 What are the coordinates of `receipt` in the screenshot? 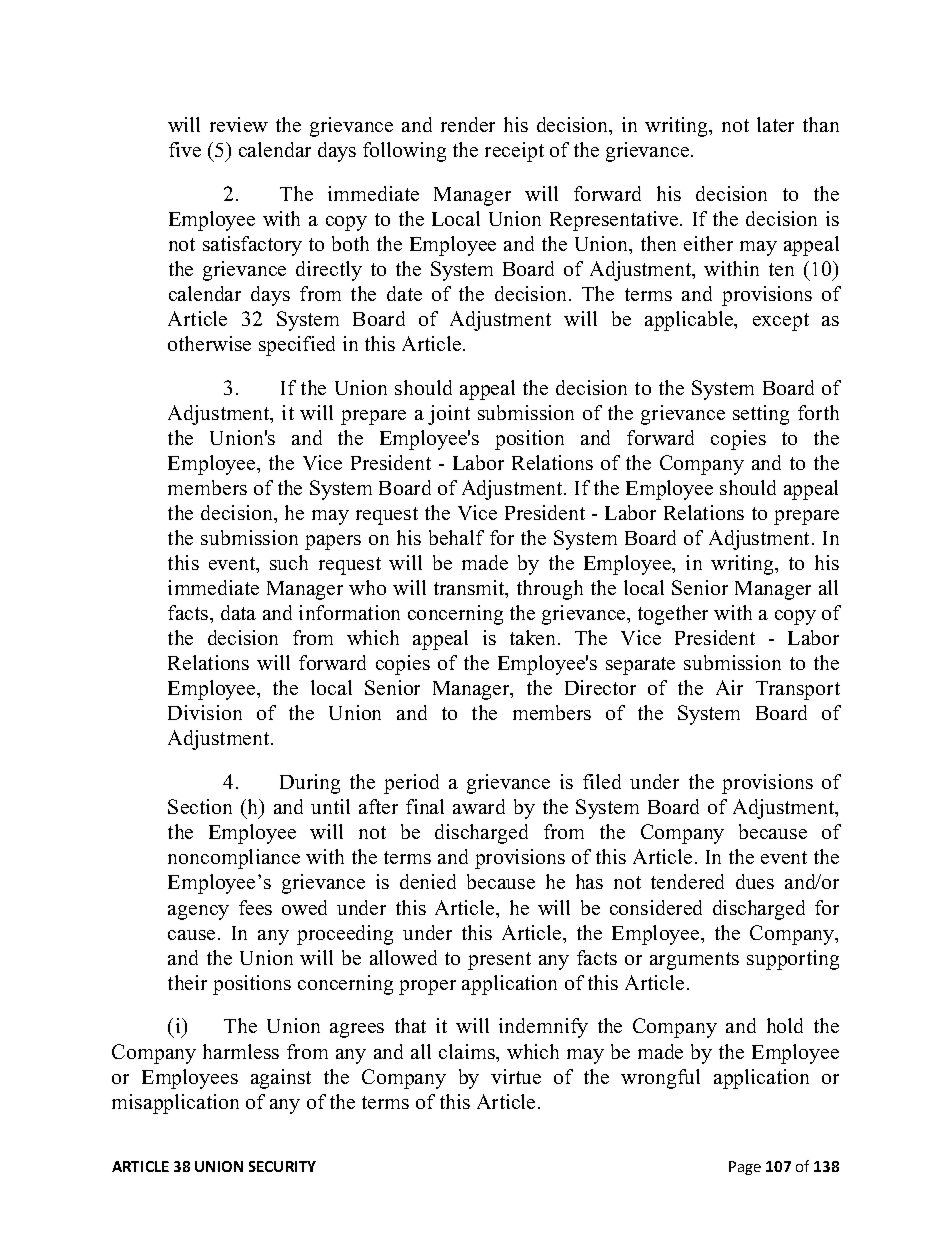 It's located at (514, 152).
